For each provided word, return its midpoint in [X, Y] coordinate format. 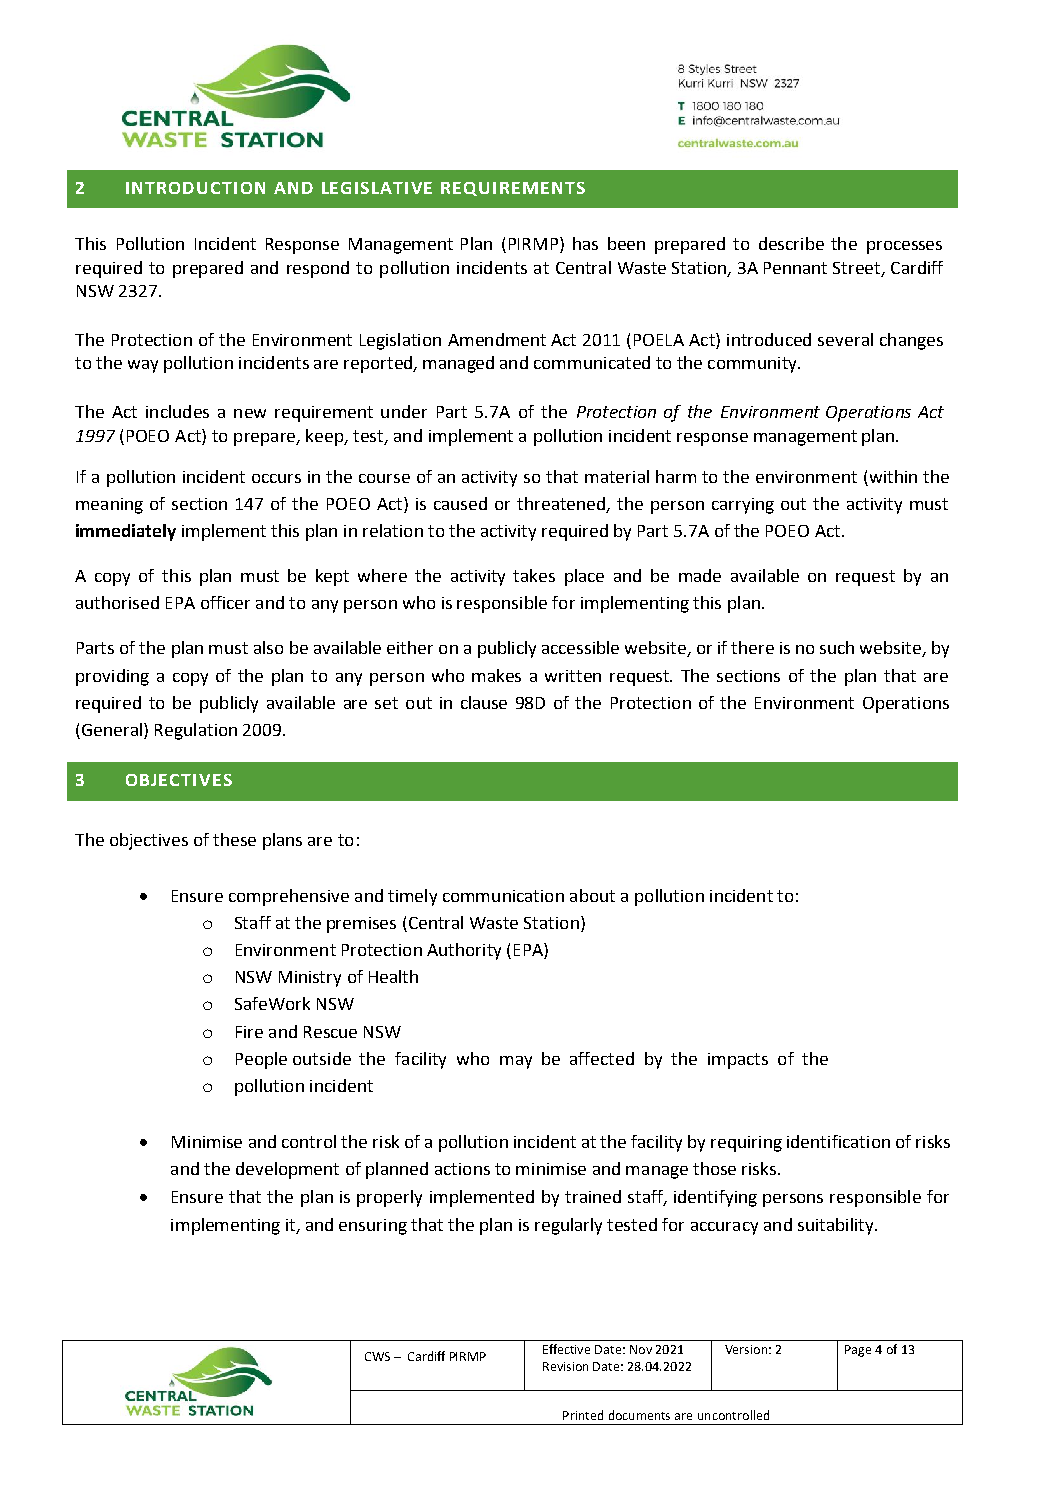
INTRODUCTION [195, 188]
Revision [565, 1366]
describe [791, 243]
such [837, 647]
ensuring [373, 1227]
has [585, 243]
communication [503, 896]
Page [858, 1351]
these [234, 839]
